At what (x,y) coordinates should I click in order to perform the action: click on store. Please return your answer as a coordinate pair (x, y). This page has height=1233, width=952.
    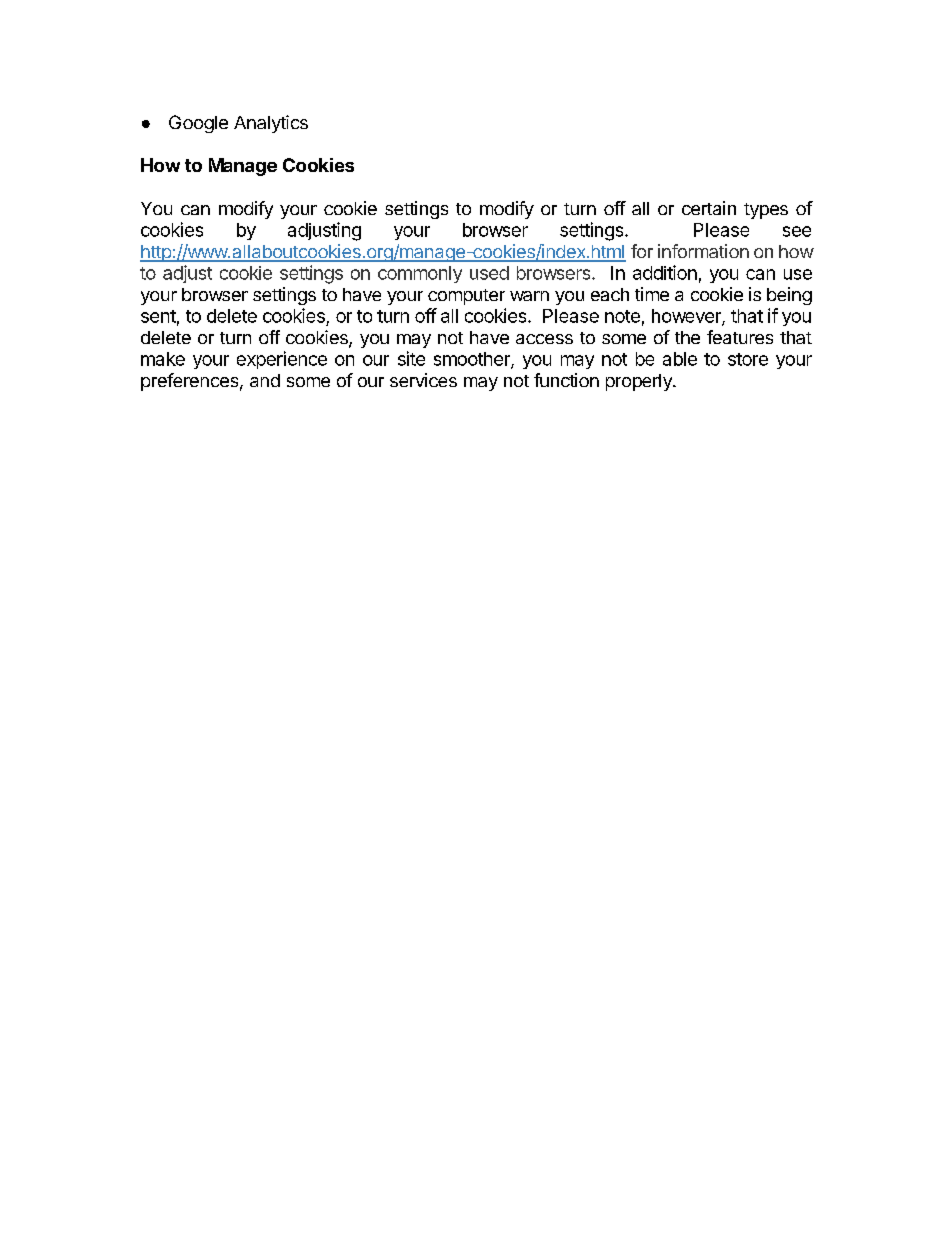
    Looking at the image, I should click on (748, 359).
